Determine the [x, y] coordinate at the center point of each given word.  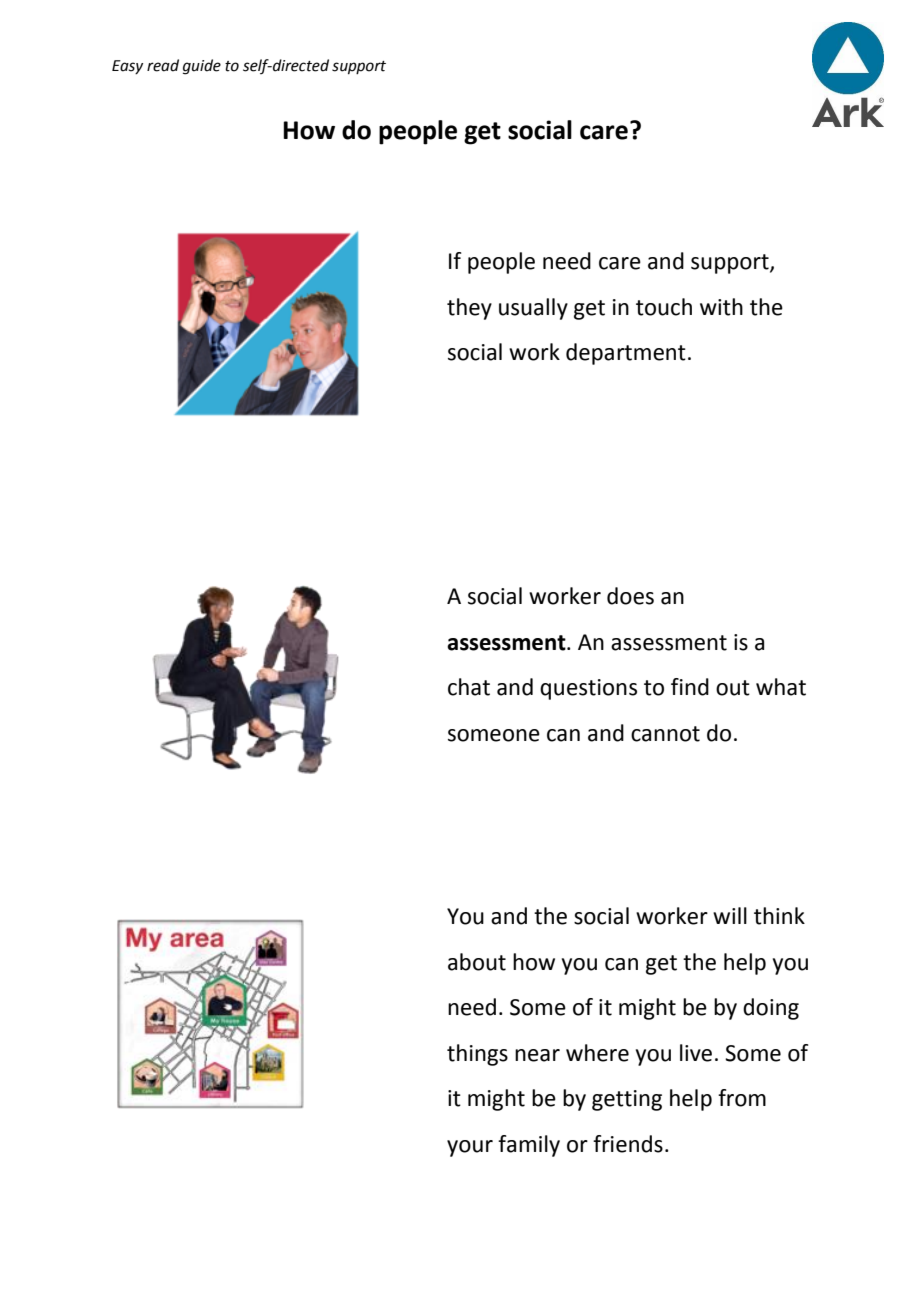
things [477, 1055]
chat [469, 687]
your [470, 1148]
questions [588, 689]
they [469, 309]
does [630, 596]
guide [202, 67]
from [742, 1098]
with [721, 307]
